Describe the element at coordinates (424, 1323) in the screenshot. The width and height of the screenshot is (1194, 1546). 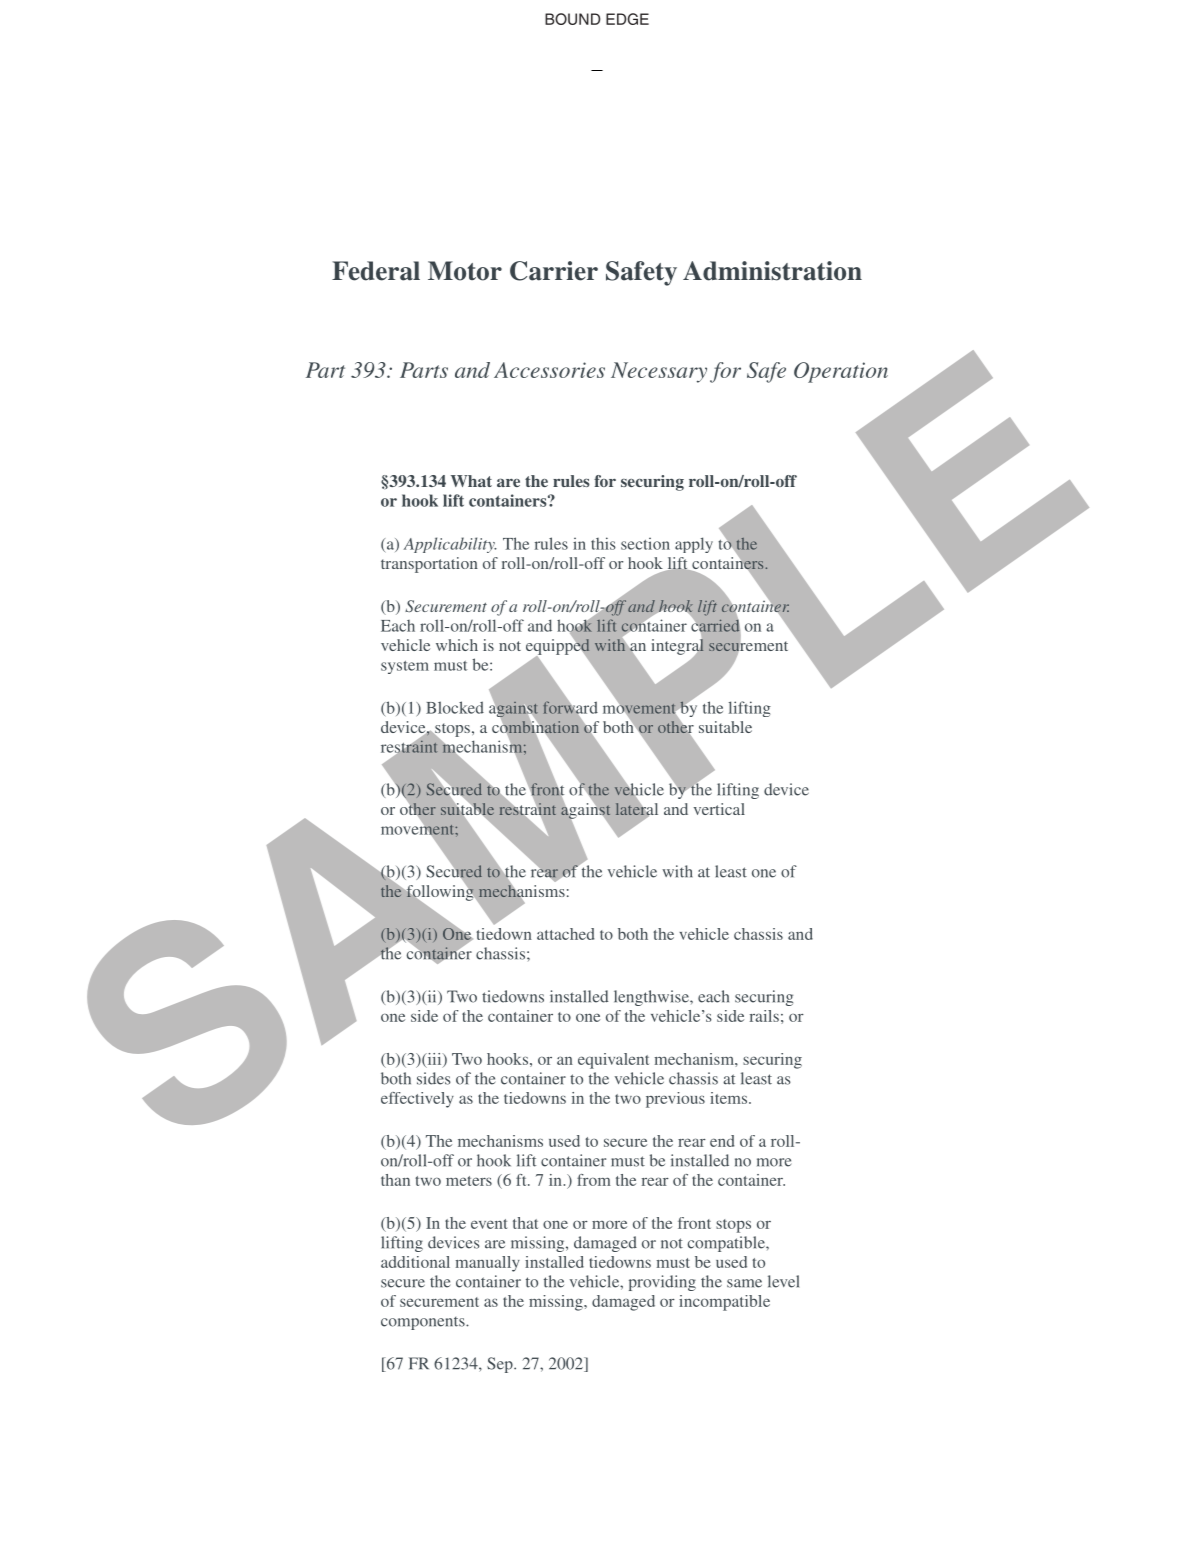
I see `components` at that location.
